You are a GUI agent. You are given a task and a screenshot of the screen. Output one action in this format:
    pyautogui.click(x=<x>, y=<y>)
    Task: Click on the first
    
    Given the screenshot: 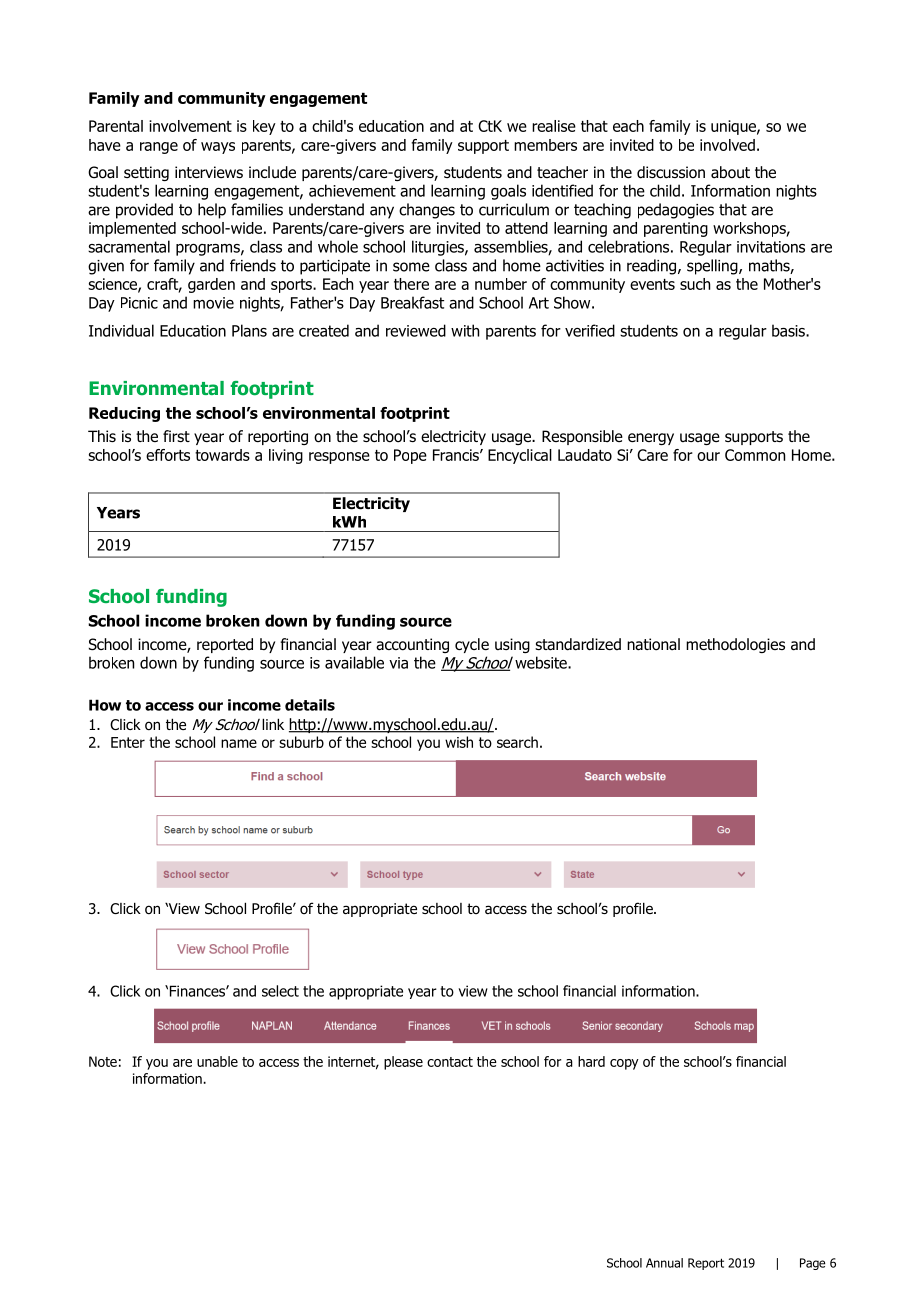 What is the action you would take?
    pyautogui.click(x=176, y=436)
